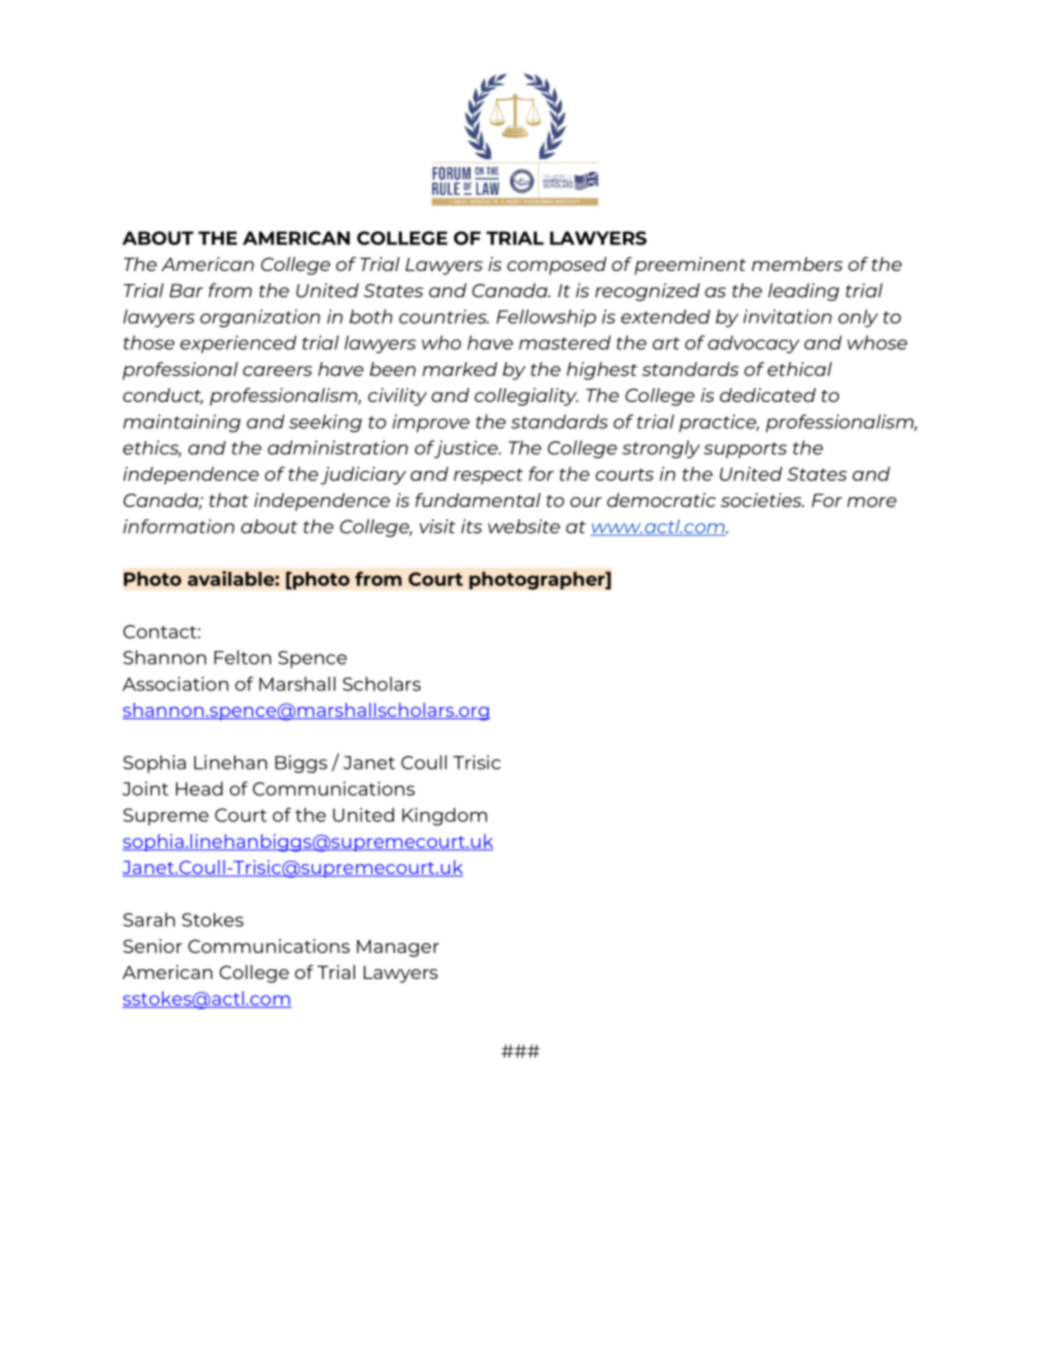 This image has height=1347, width=1041. What do you see at coordinates (768, 395) in the image?
I see `dedicated` at bounding box center [768, 395].
